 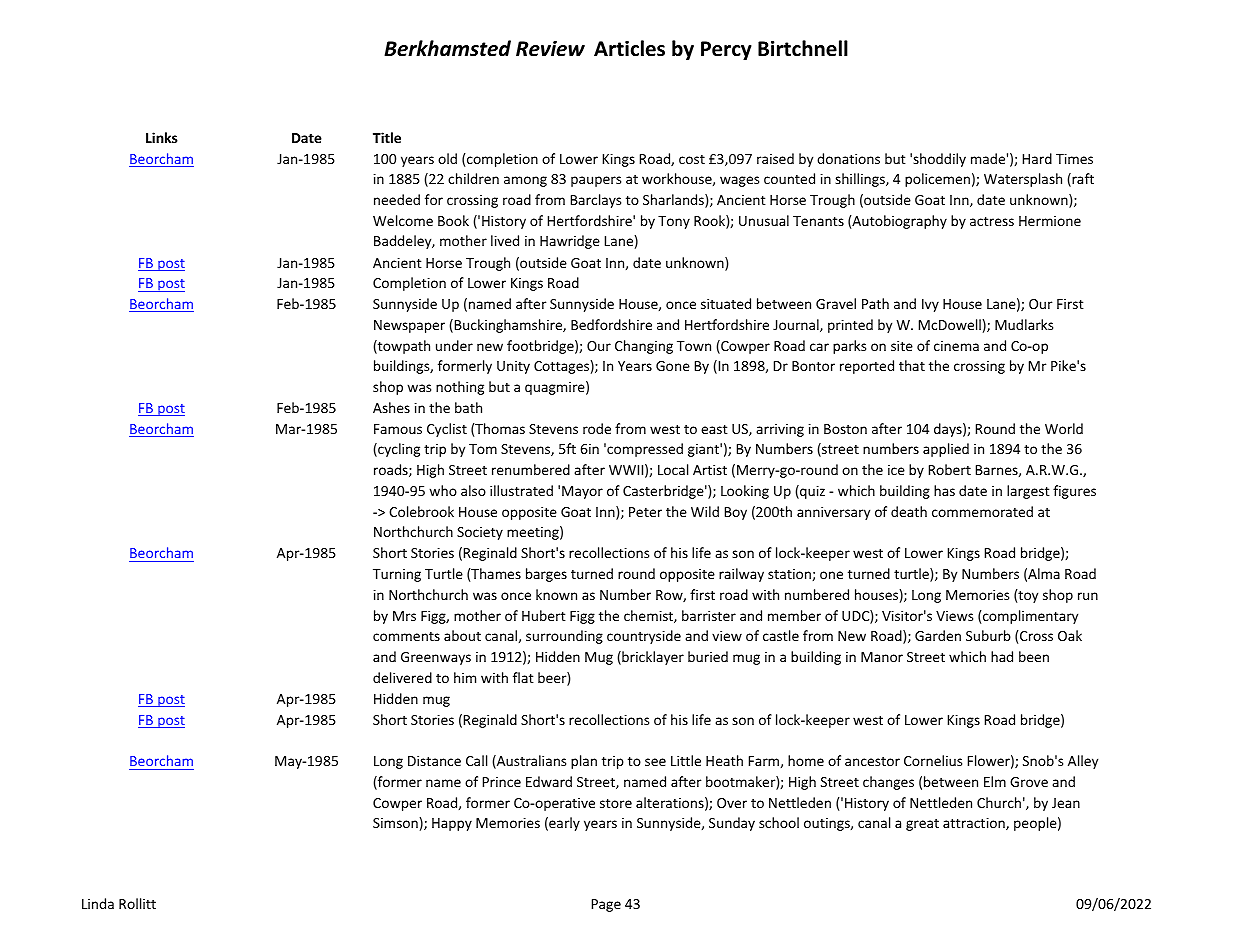 I want to click on Linda, so click(x=98, y=903).
